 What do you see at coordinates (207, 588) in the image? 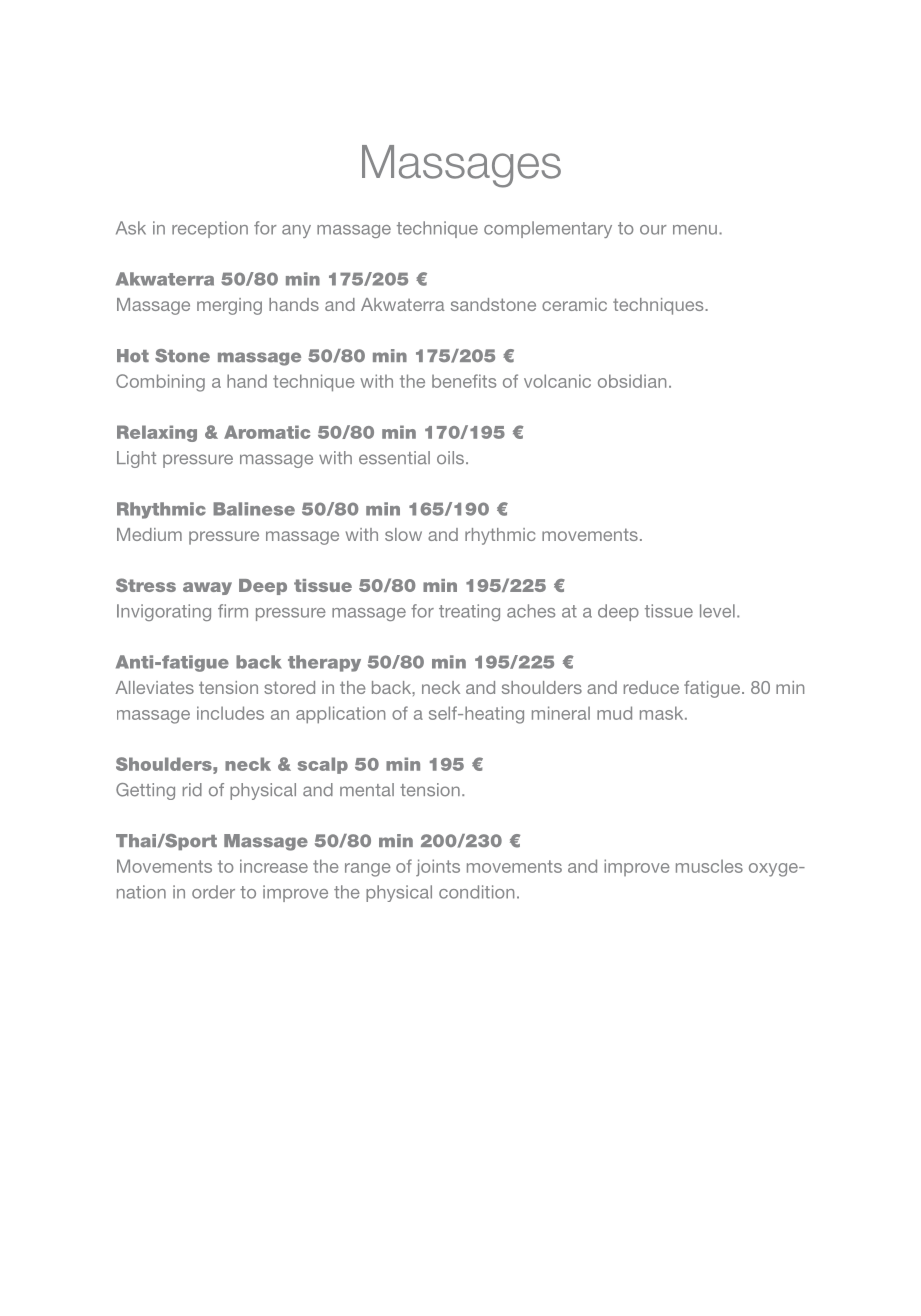
I see `away` at bounding box center [207, 588].
